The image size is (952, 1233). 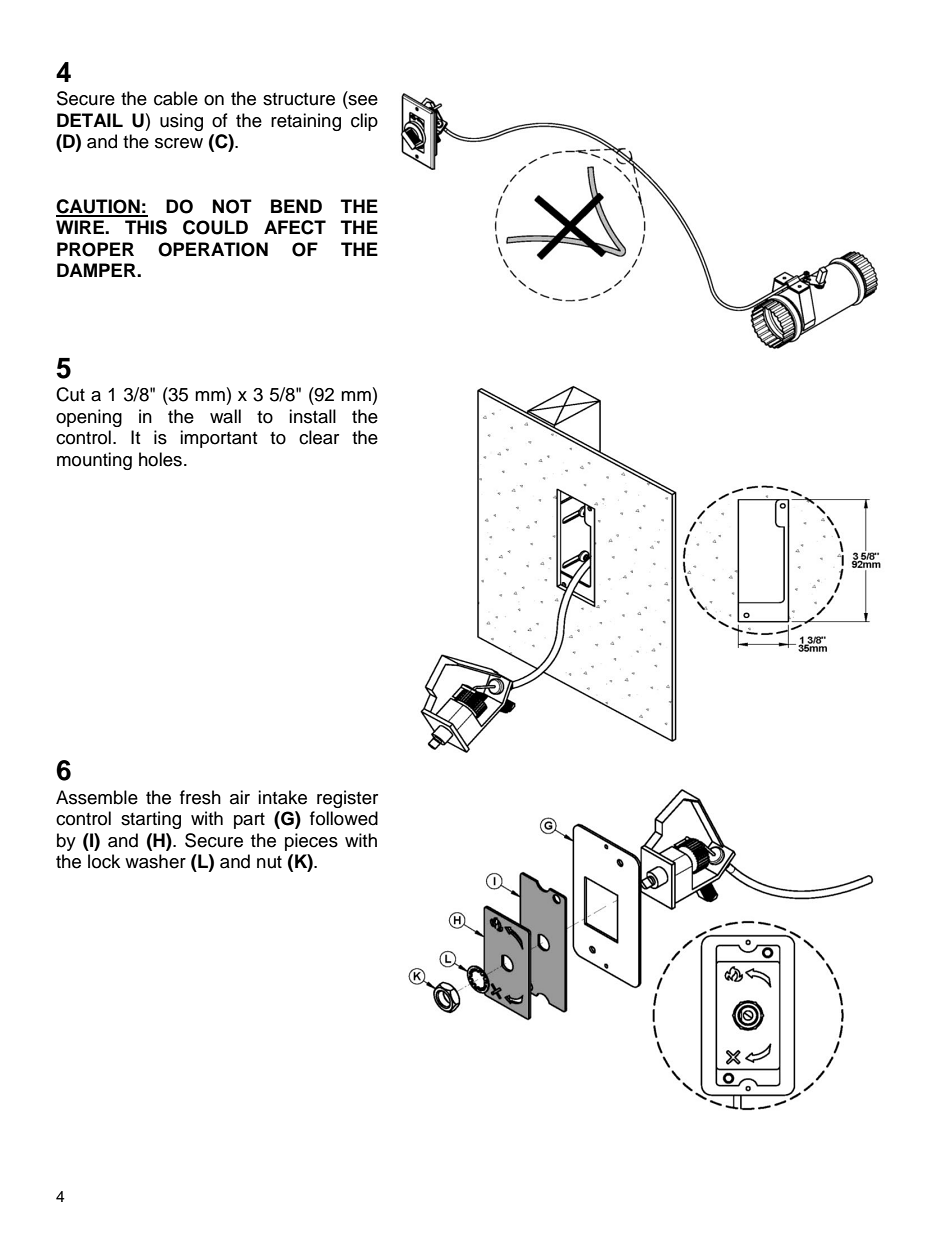 What do you see at coordinates (94, 461) in the screenshot?
I see `mounting` at bounding box center [94, 461].
